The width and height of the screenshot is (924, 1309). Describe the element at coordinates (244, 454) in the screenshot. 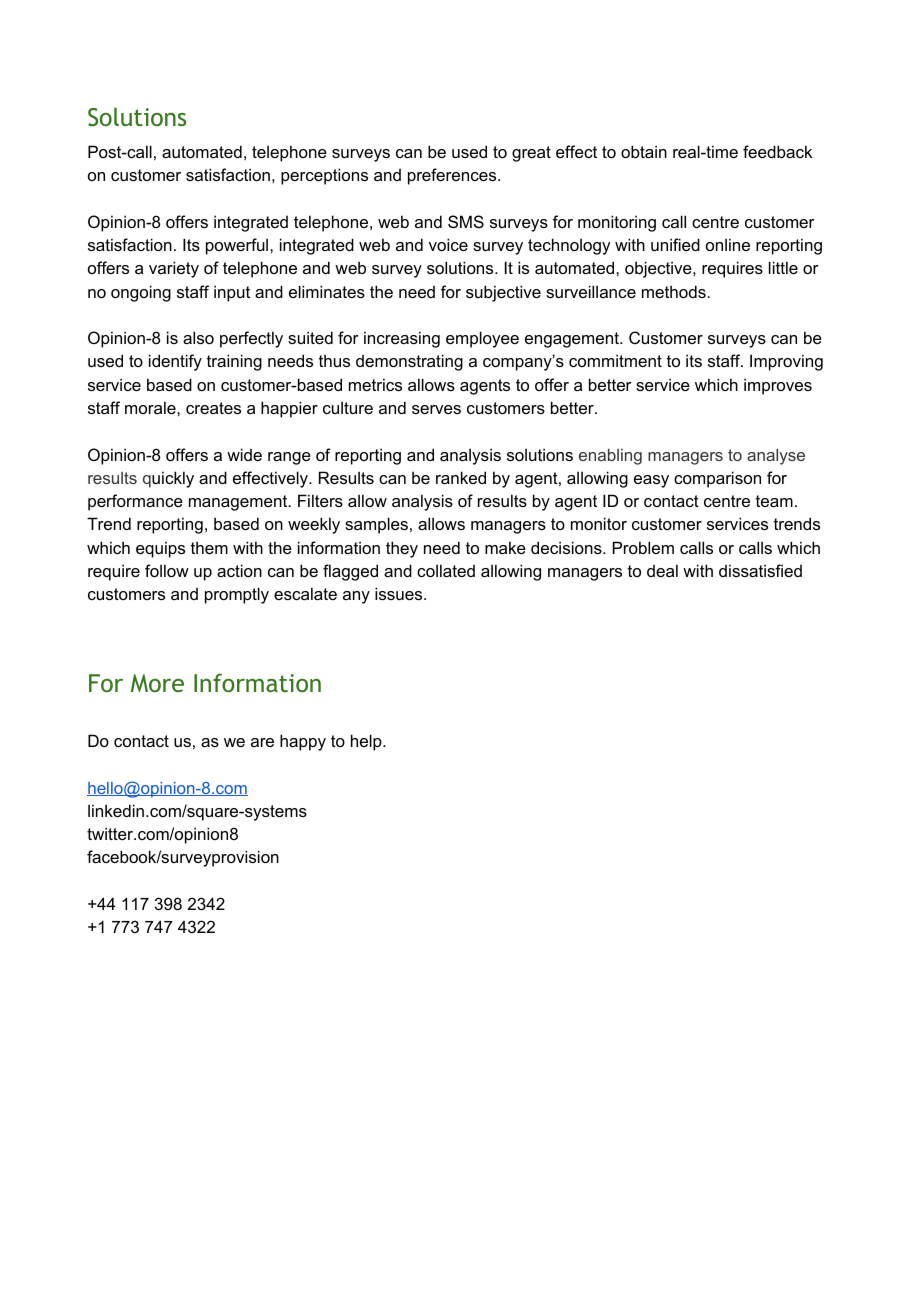

I see `wide` at that location.
